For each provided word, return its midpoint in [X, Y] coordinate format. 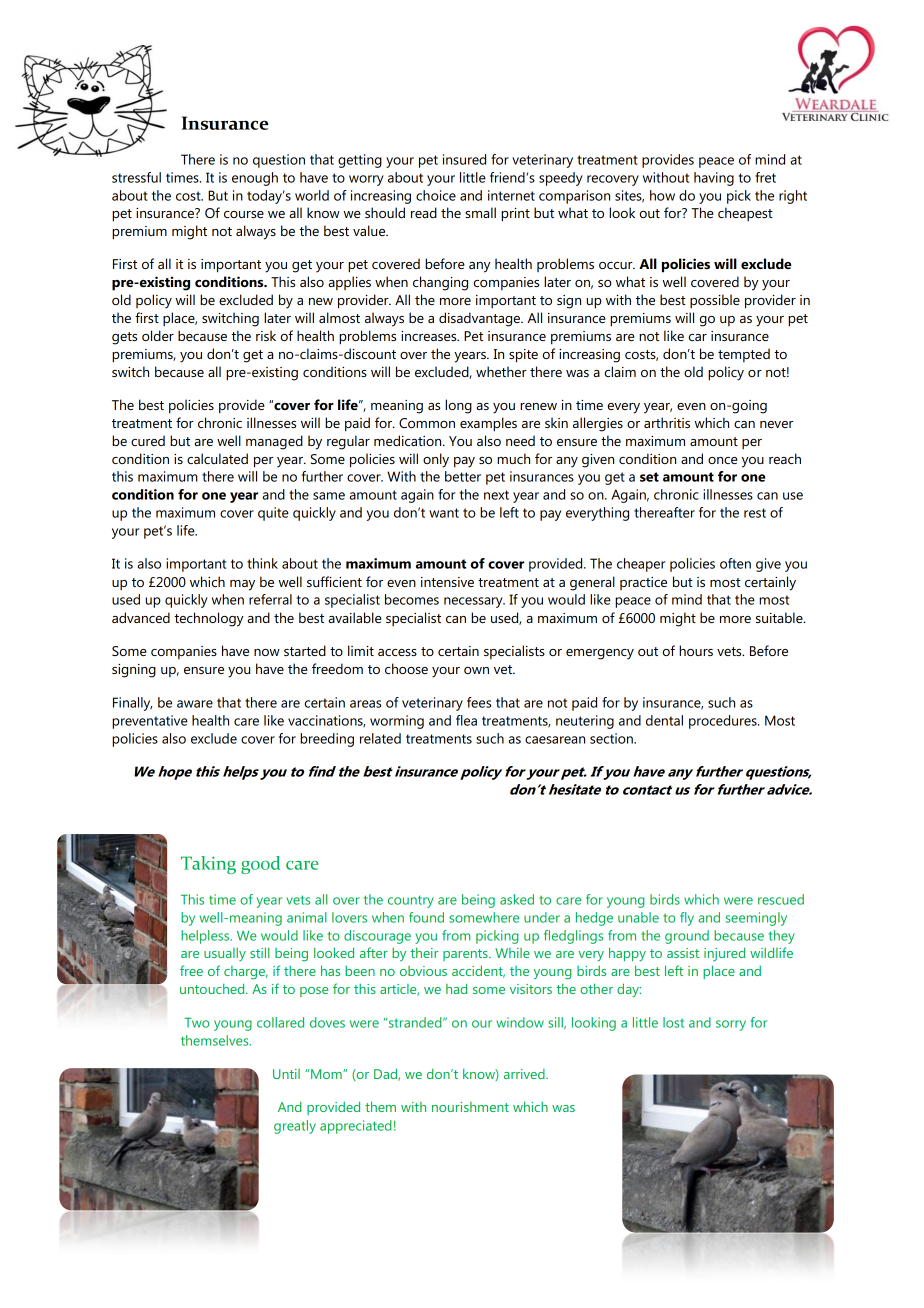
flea [466, 720]
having [714, 179]
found [426, 917]
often [735, 563]
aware [195, 704]
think [262, 563]
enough [255, 179]
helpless [206, 937]
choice [436, 195]
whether [501, 371]
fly [687, 919]
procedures [724, 722]
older [158, 335]
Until [286, 1074]
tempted [744, 355]
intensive [447, 582]
